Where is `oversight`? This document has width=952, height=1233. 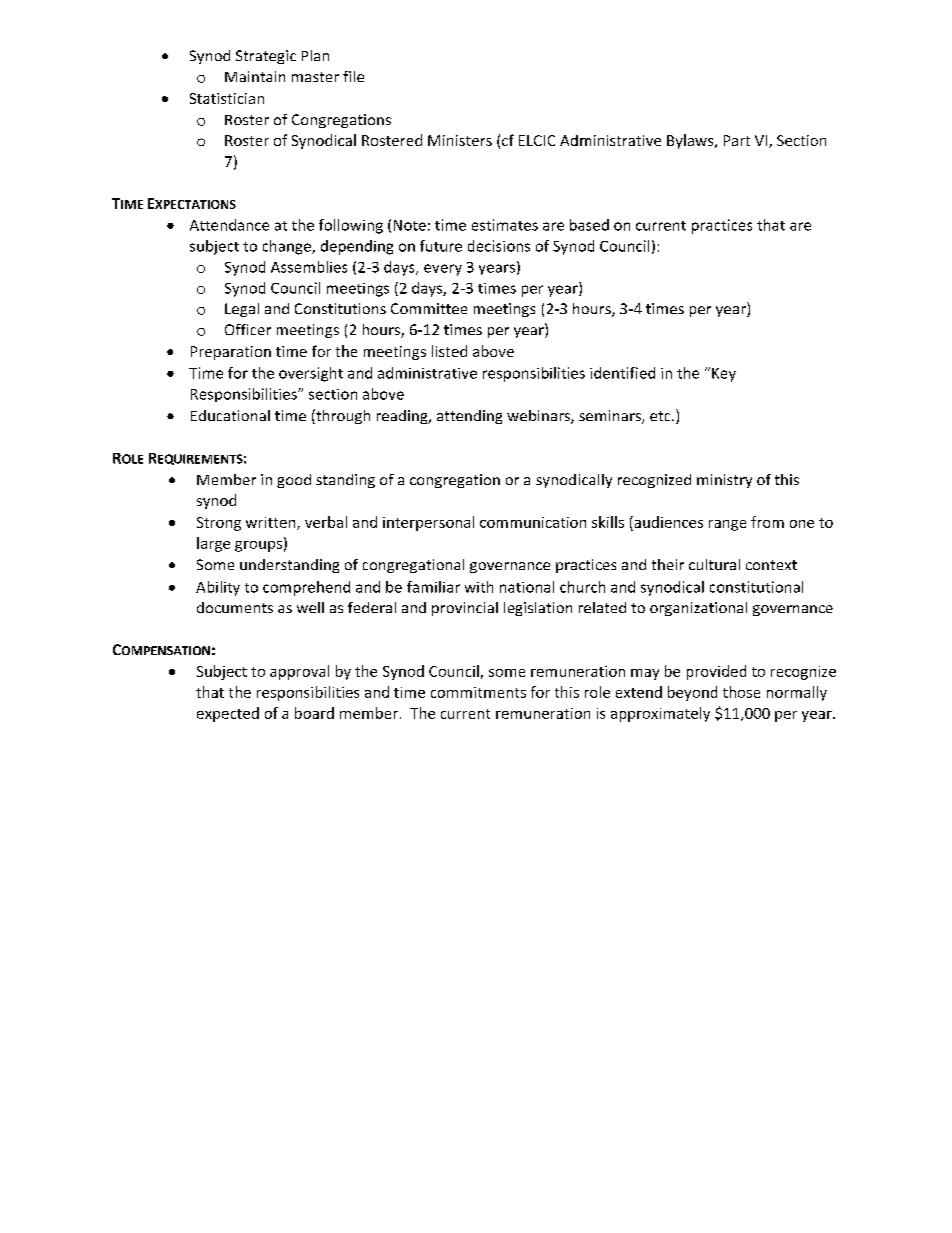 oversight is located at coordinates (311, 374).
